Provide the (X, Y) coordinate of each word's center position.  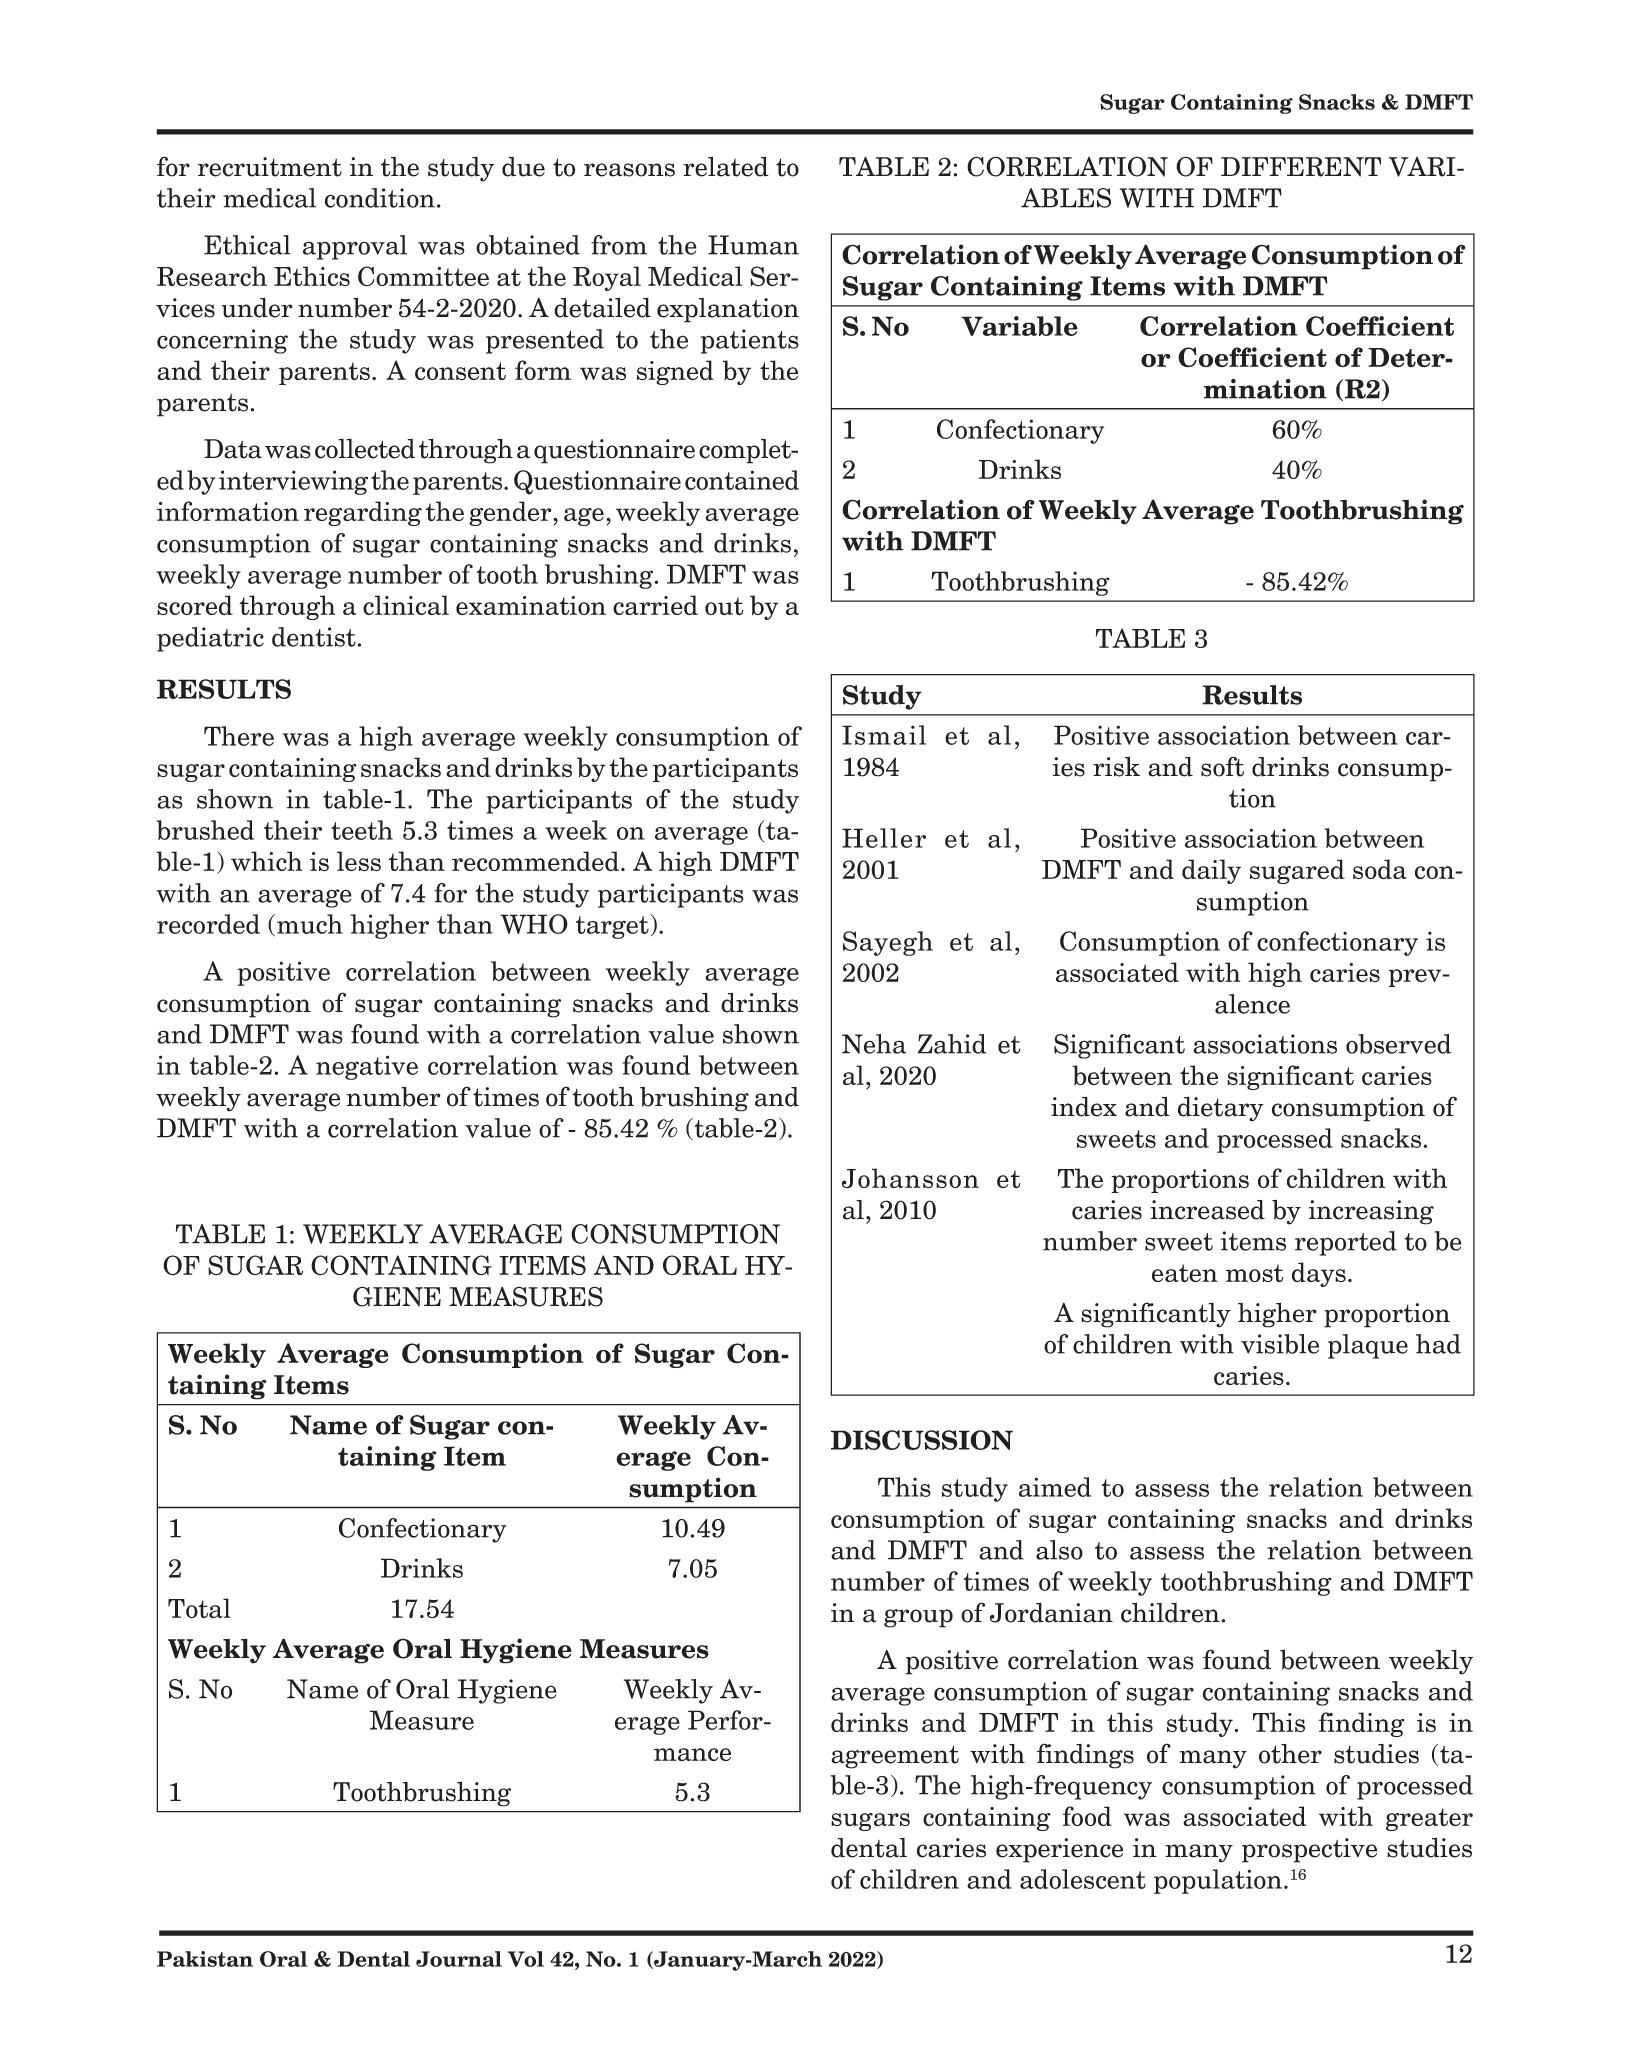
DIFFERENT (1301, 167)
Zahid (952, 1044)
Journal (459, 1959)
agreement (895, 1757)
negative (367, 1067)
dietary (1221, 1109)
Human (753, 245)
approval (355, 247)
